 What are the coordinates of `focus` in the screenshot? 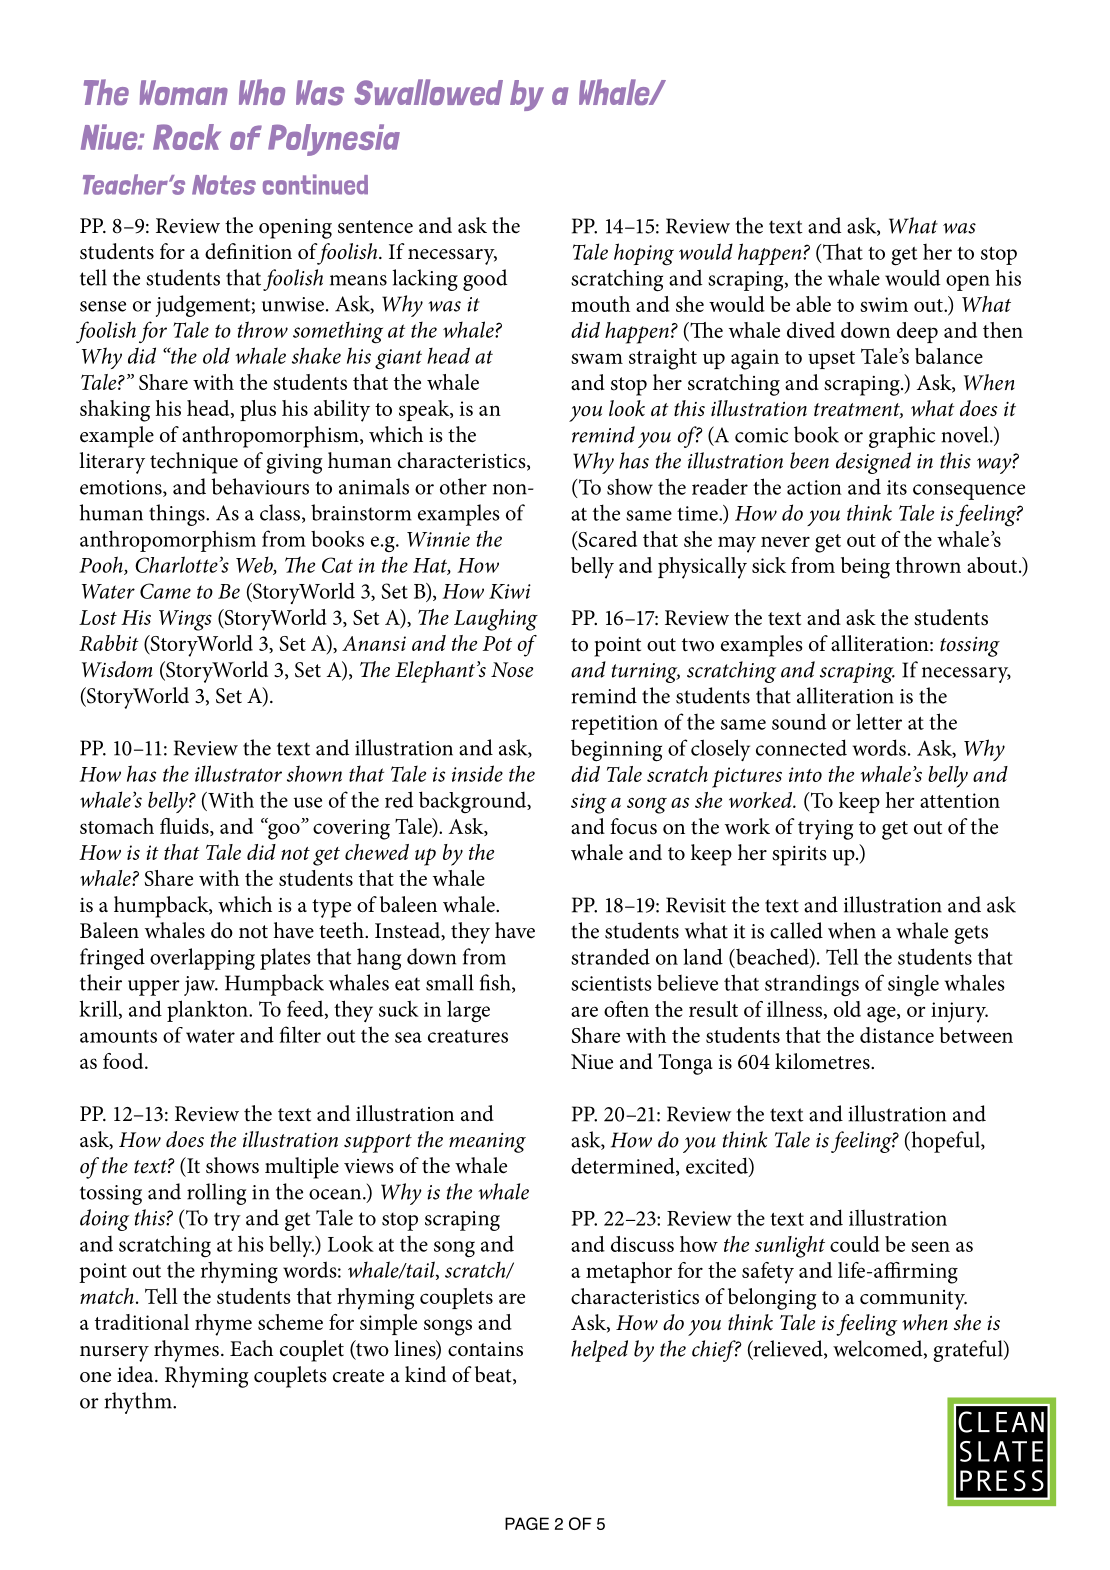 It's located at (633, 826).
